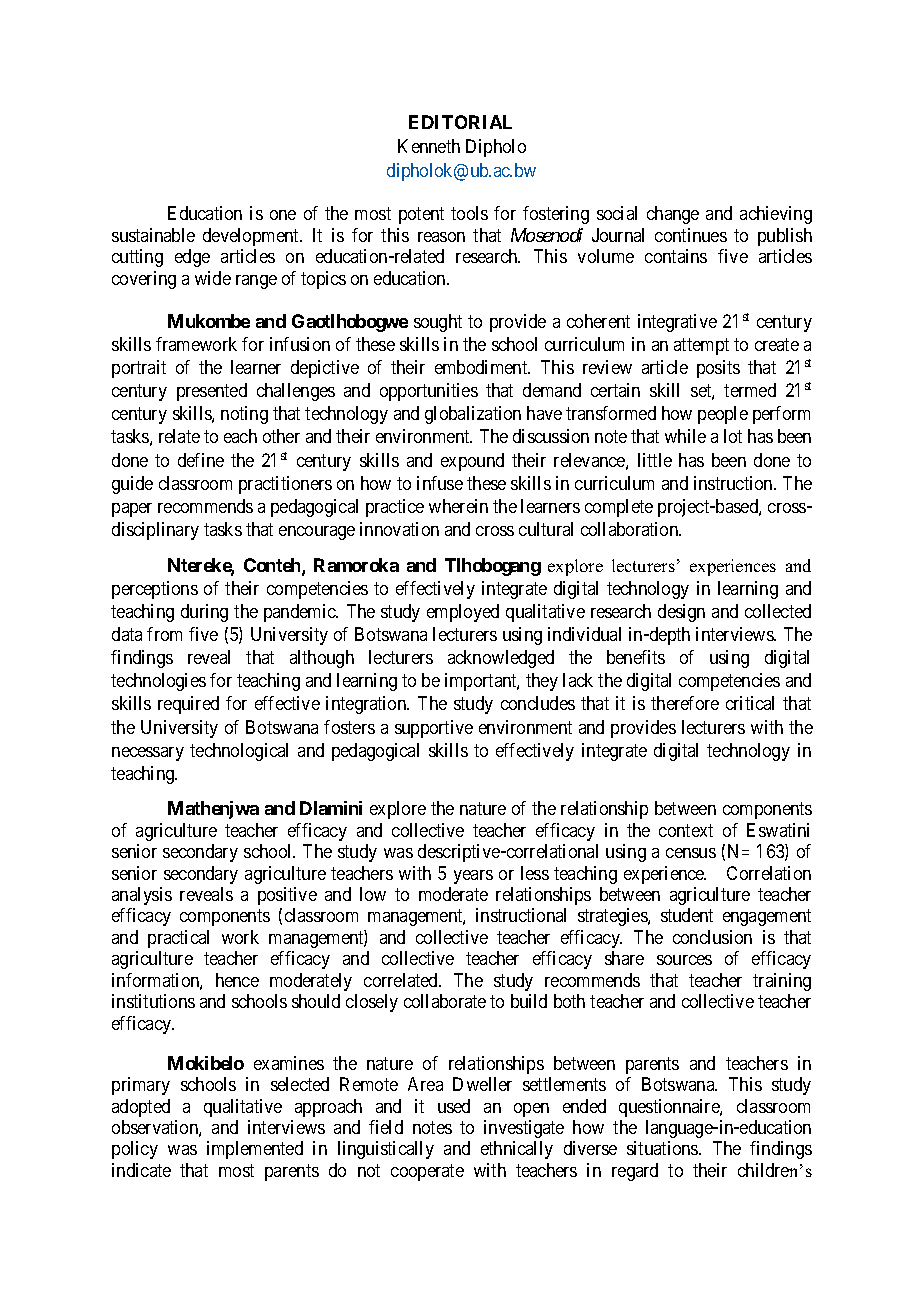 Image resolution: width=924 pixels, height=1308 pixels. What do you see at coordinates (681, 613) in the screenshot?
I see `design` at bounding box center [681, 613].
